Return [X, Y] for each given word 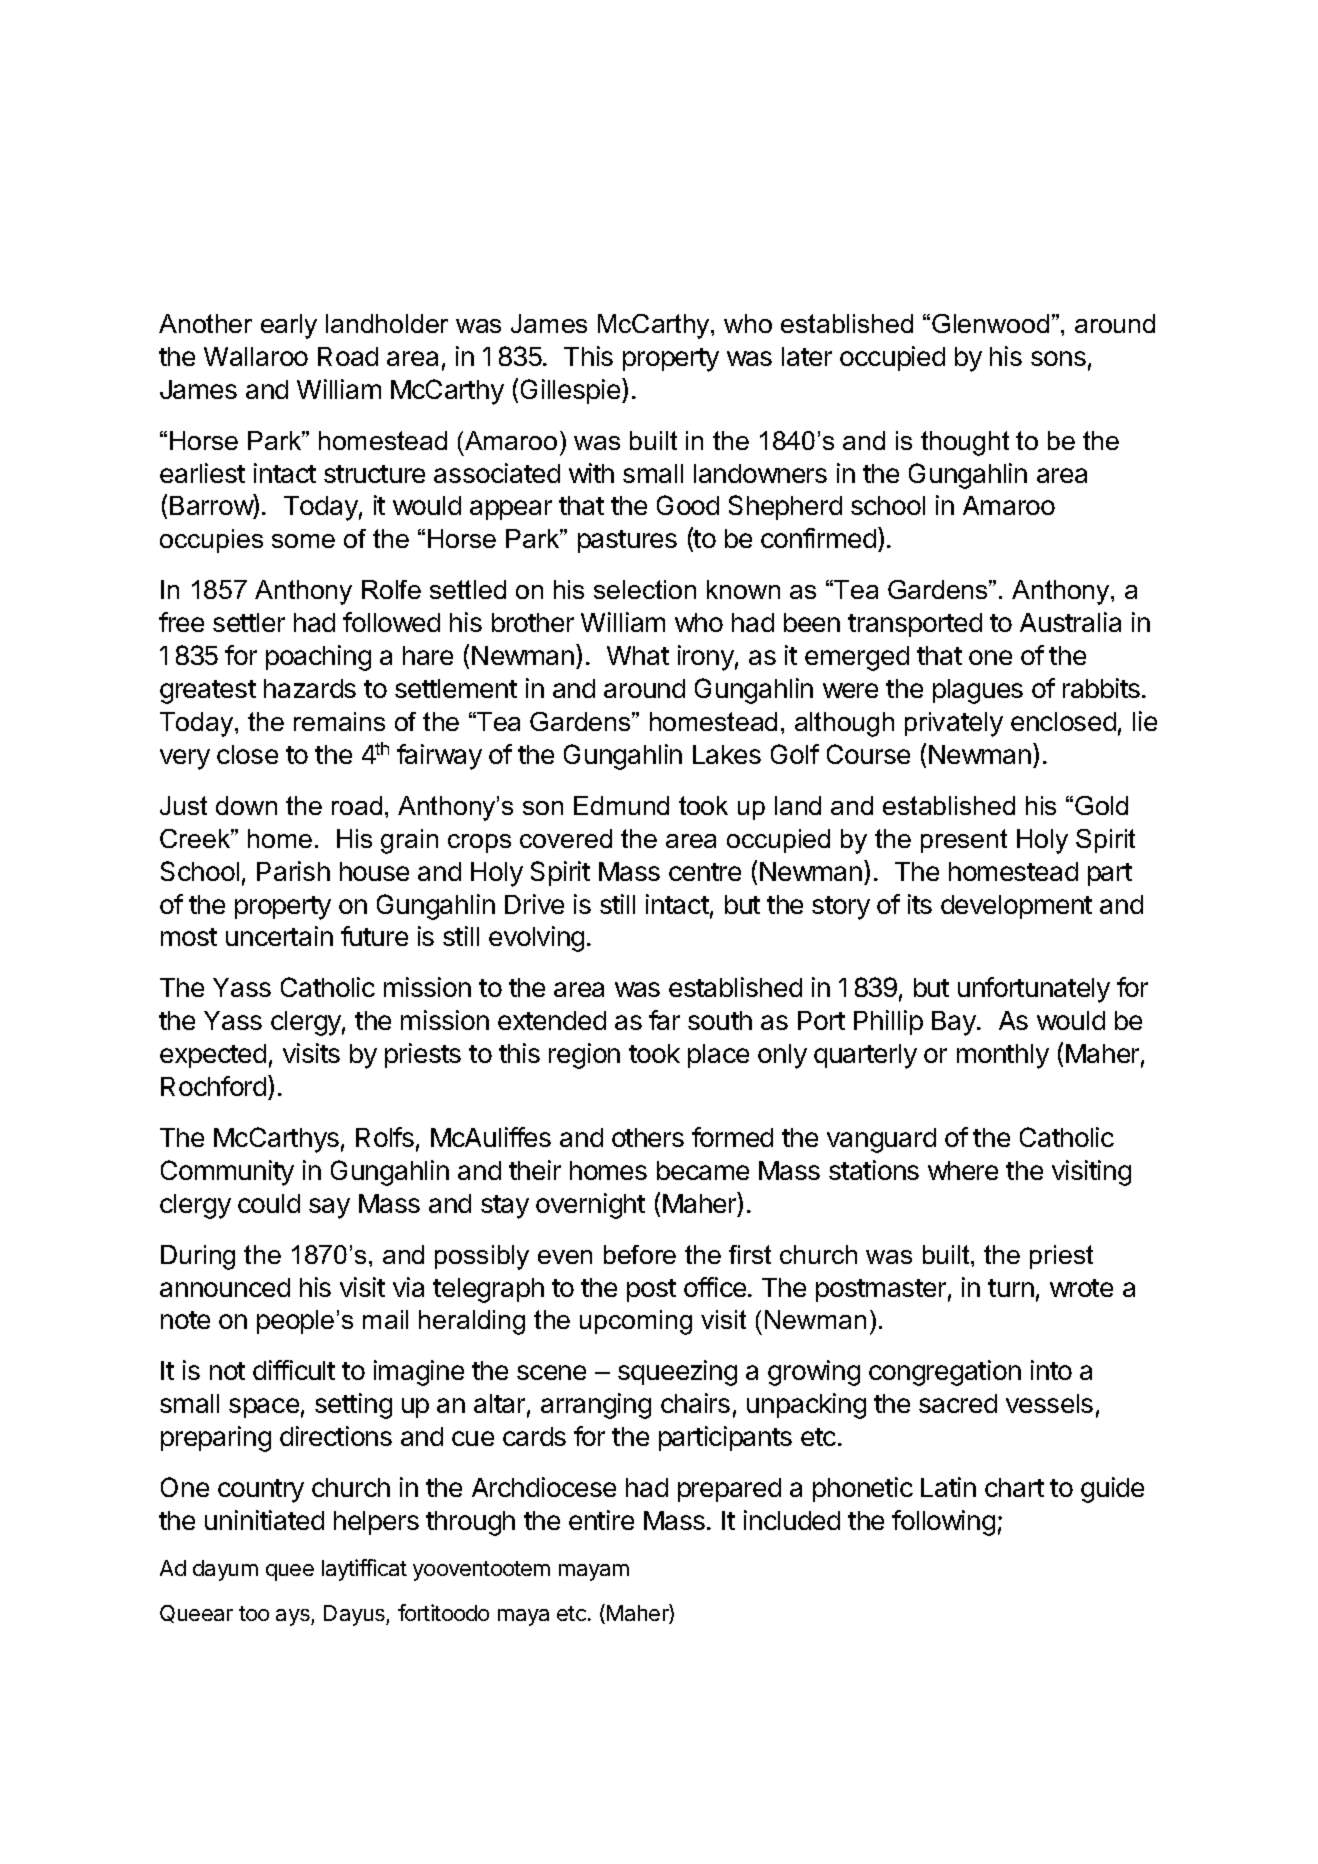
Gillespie [572, 391]
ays [294, 1617]
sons [1058, 358]
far [664, 1020]
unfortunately [1034, 990]
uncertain [279, 936]
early [289, 326]
